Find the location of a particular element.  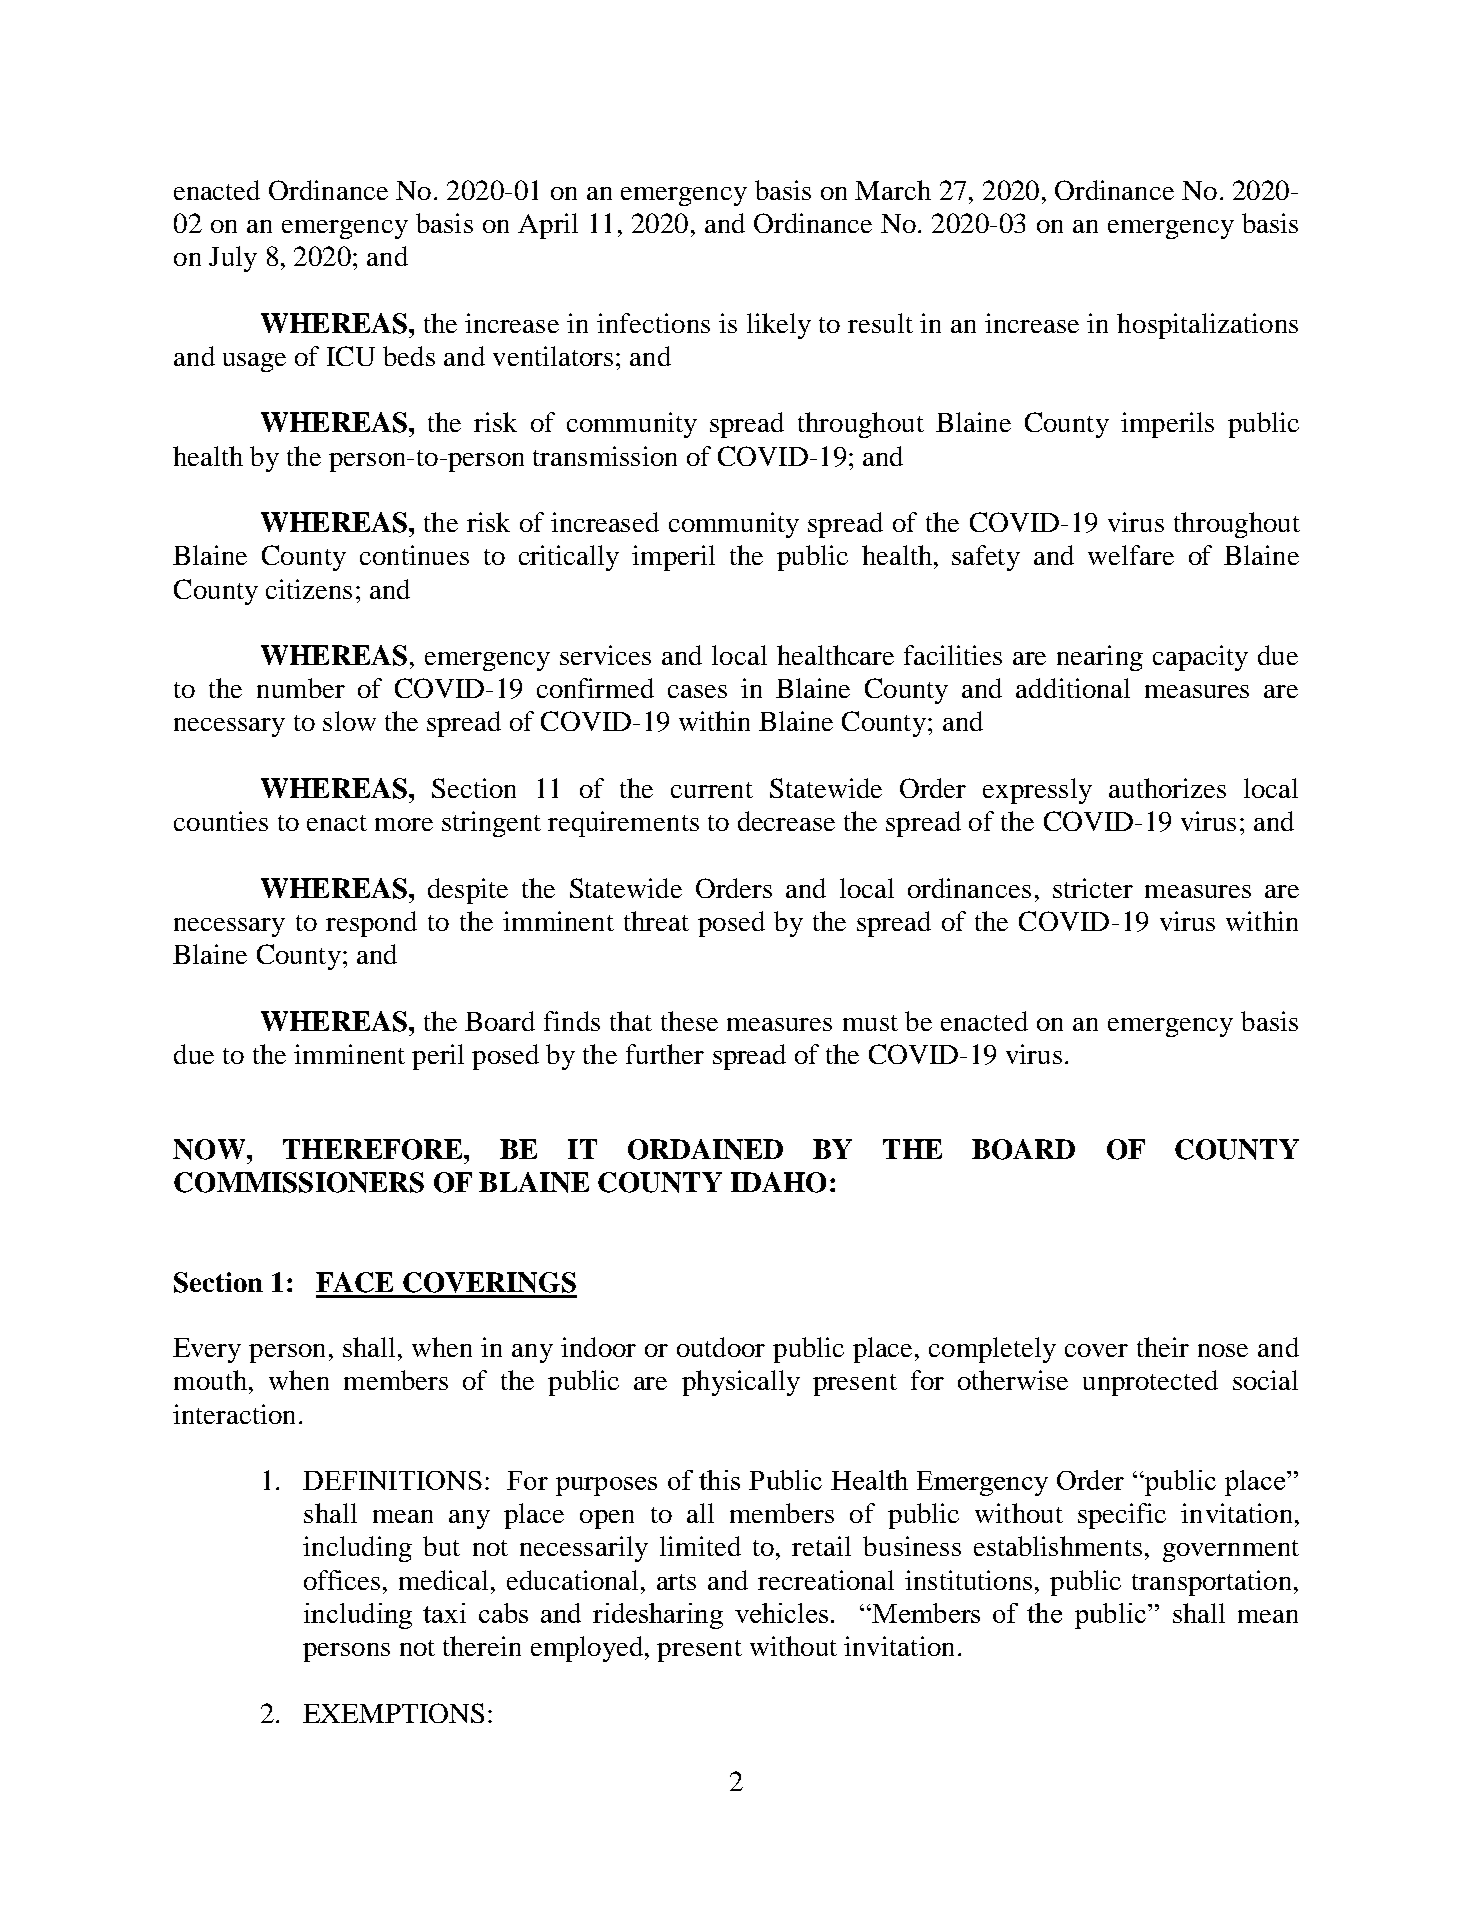

their is located at coordinates (1163, 1347).
